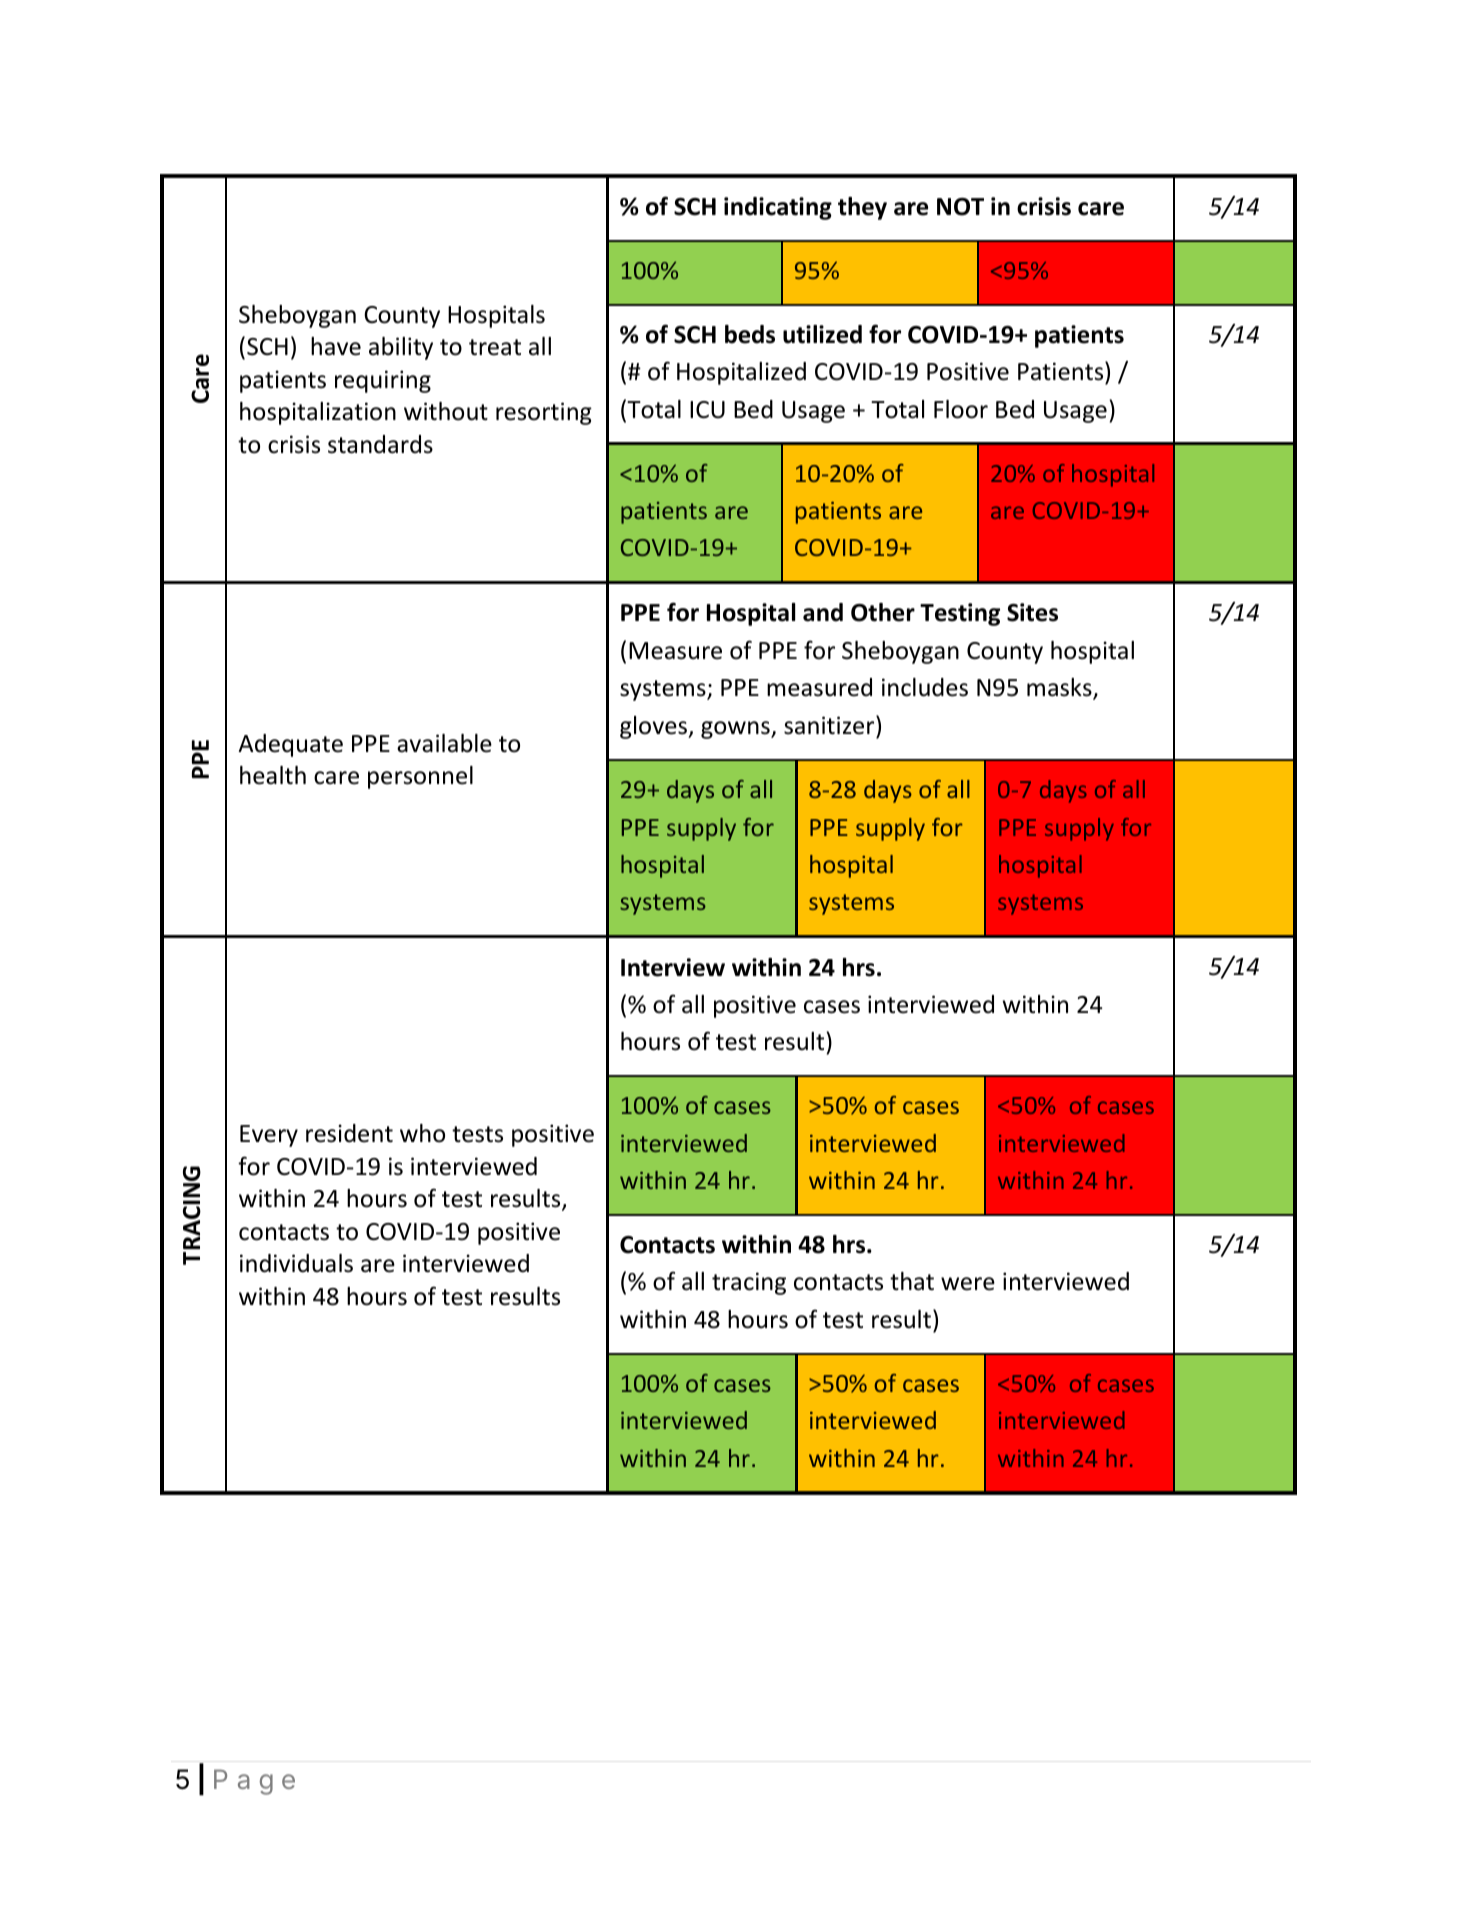 The height and width of the image is (1917, 1481). Describe the element at coordinates (349, 1133) in the image. I see `resident` at that location.
